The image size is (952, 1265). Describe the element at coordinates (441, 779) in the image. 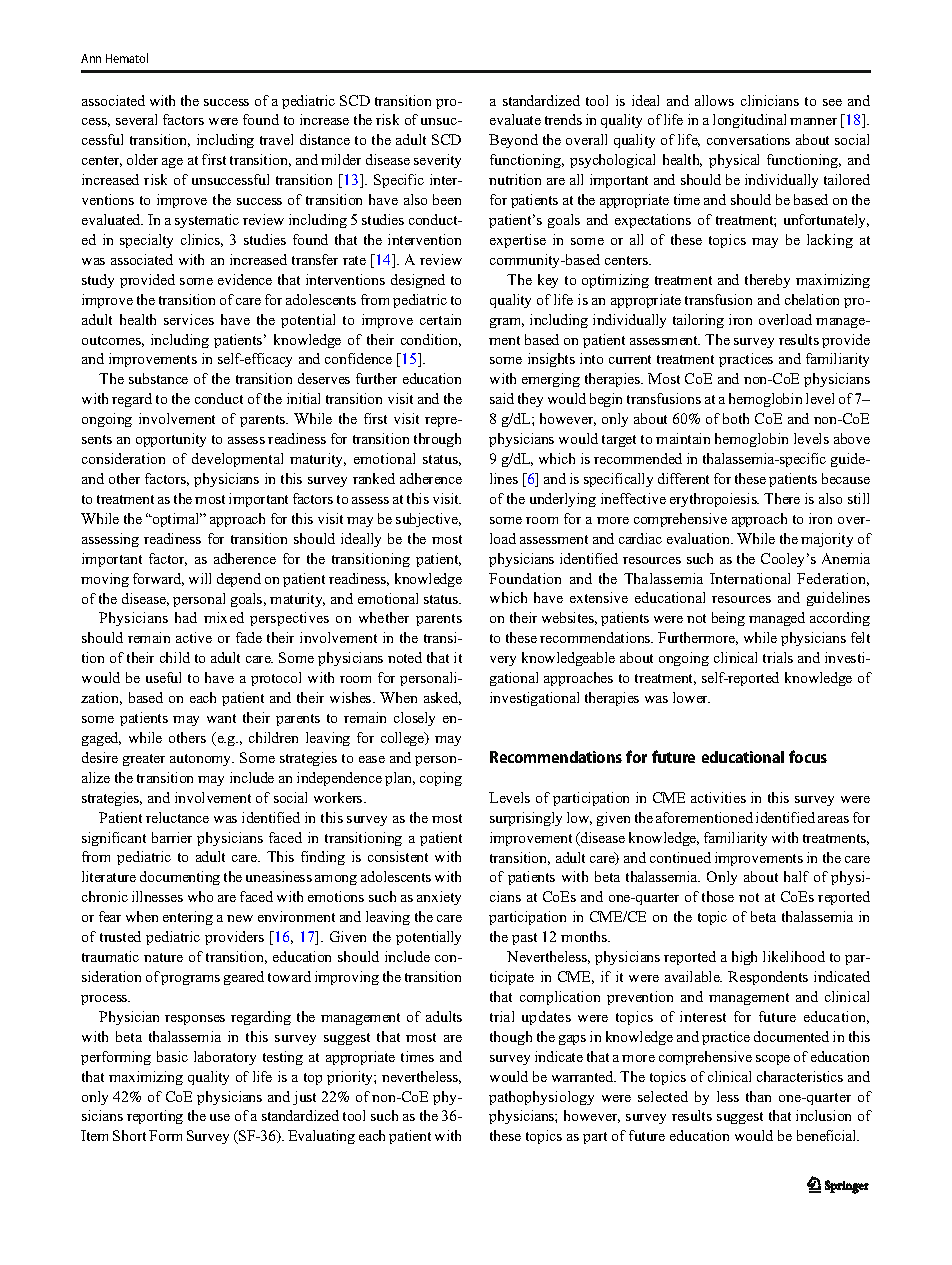

I see `coping` at that location.
